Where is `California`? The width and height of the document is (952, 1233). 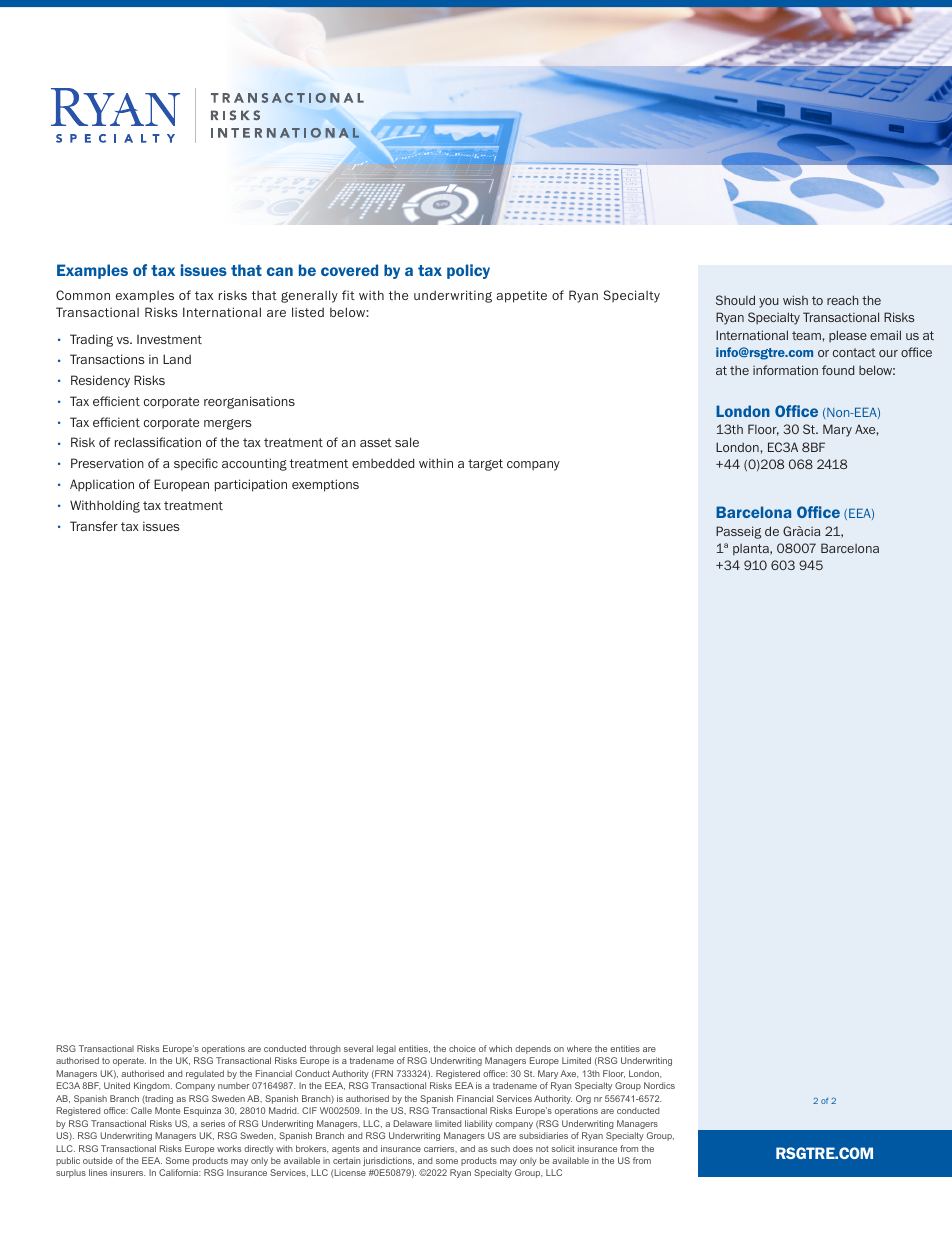
California is located at coordinates (179, 1172).
